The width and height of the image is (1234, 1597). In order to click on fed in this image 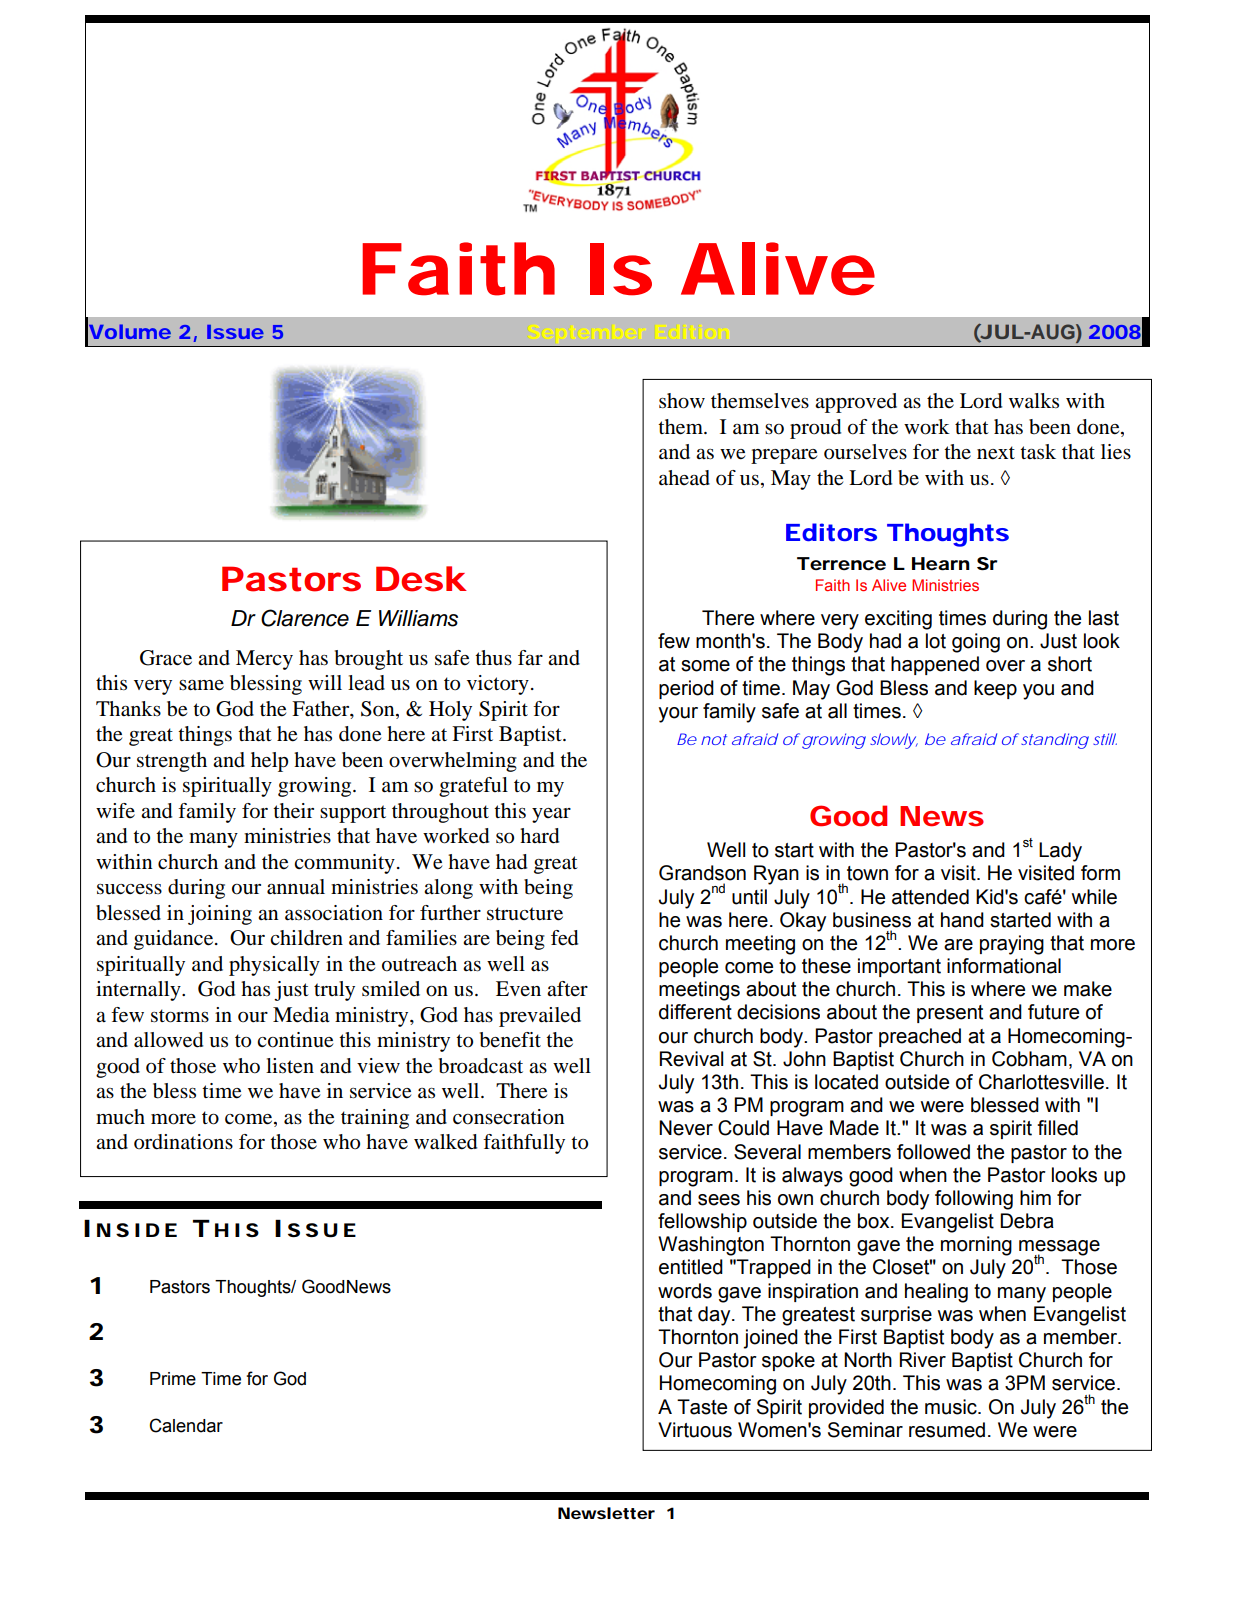, I will do `click(564, 938)`.
